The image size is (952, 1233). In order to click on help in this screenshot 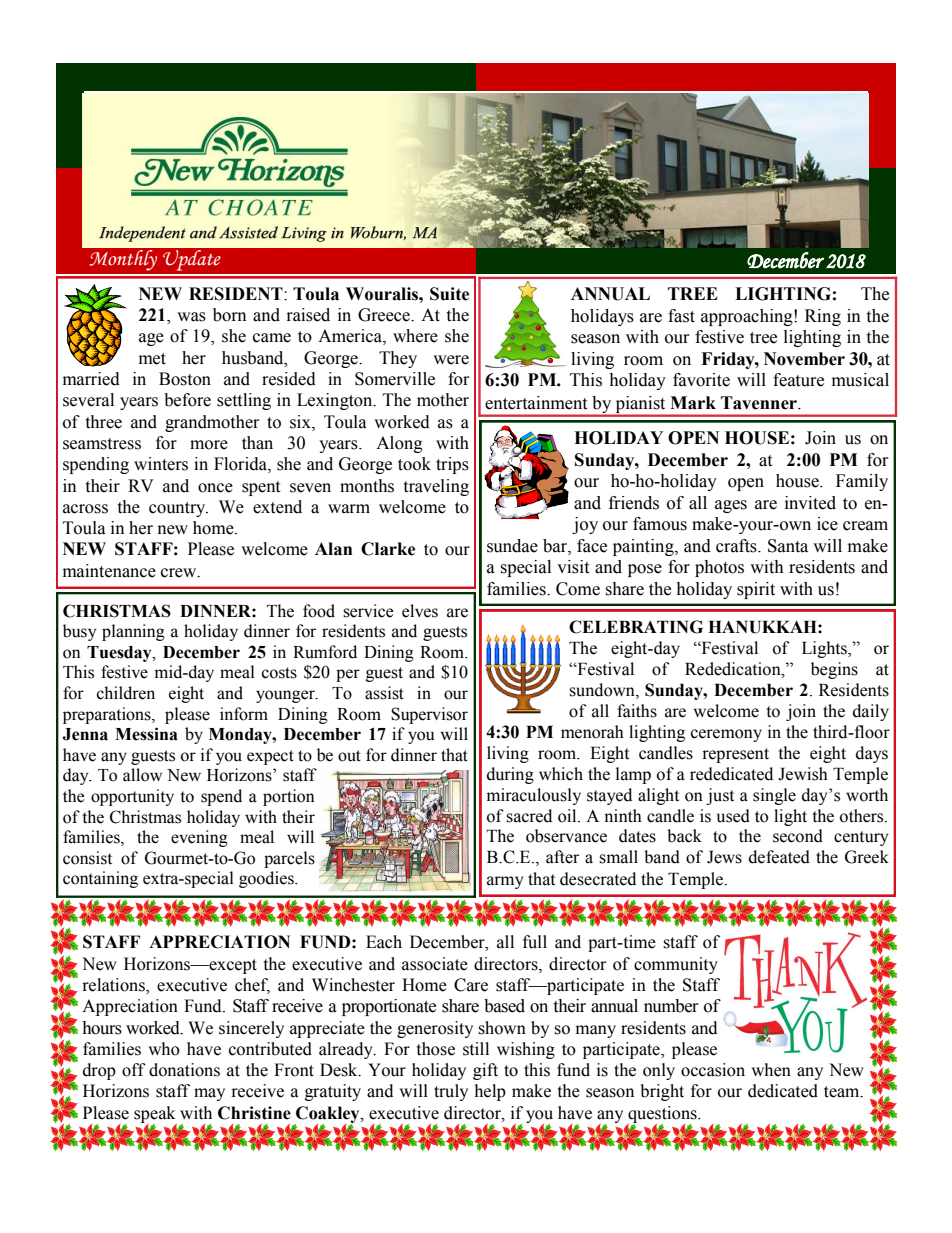, I will do `click(490, 1092)`.
